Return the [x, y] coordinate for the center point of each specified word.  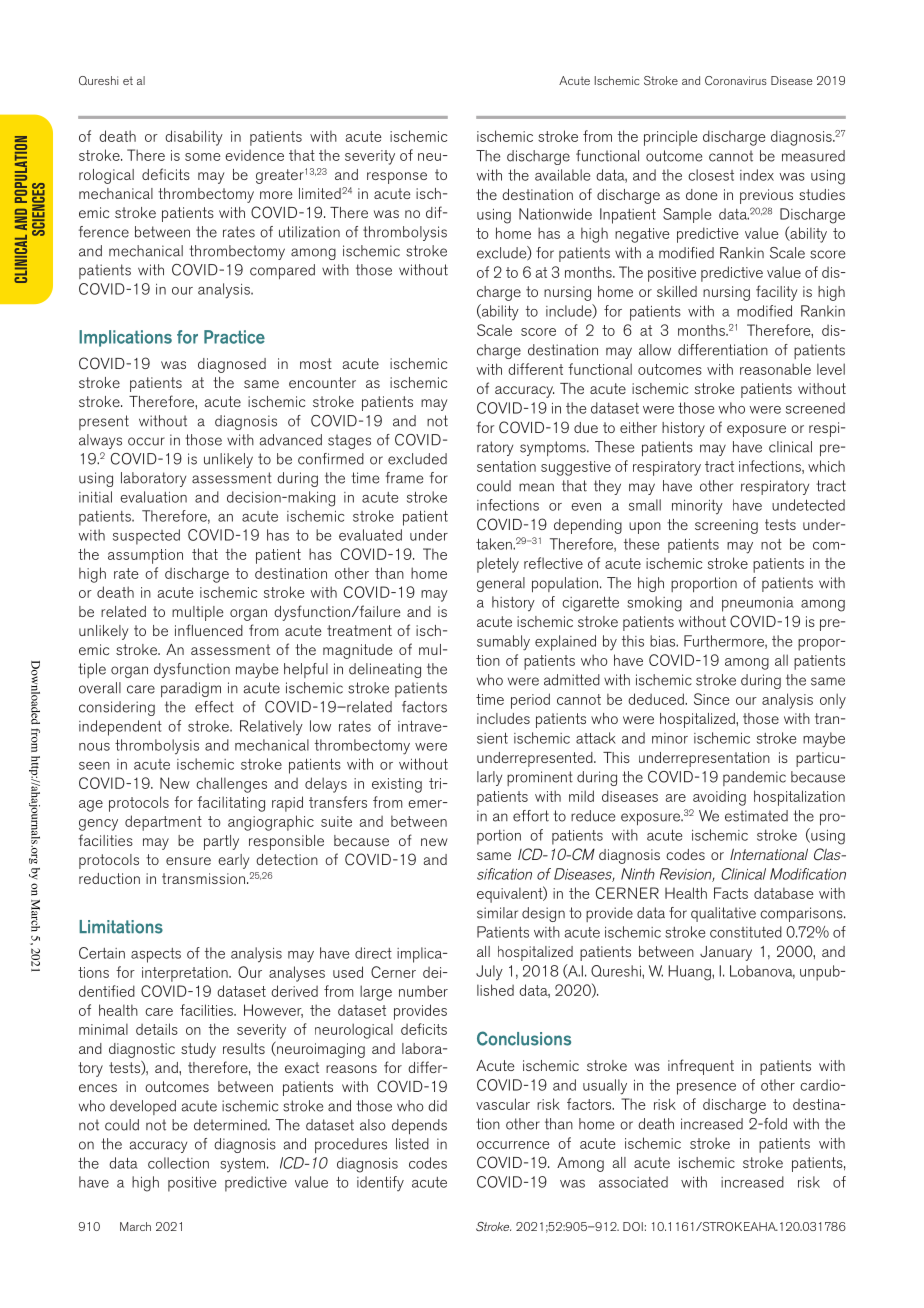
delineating [385, 670]
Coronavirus [736, 80]
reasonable [775, 369]
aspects [156, 955]
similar [497, 913]
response [397, 178]
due [586, 427]
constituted [746, 932]
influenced [209, 630]
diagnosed [232, 365]
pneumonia [758, 604]
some [203, 157]
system [242, 1165]
